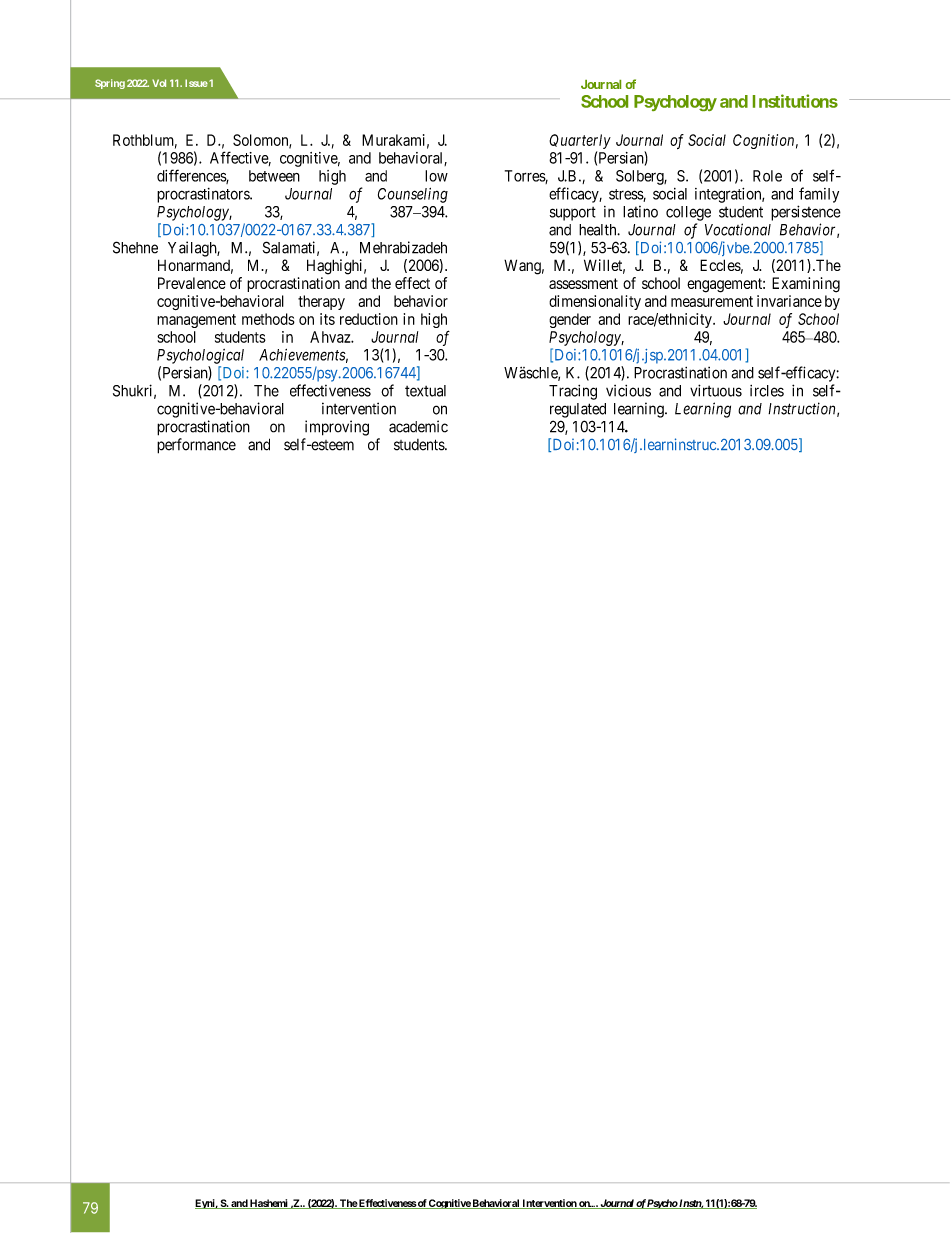 The width and height of the image is (952, 1233). What do you see at coordinates (819, 195) in the image?
I see `family` at bounding box center [819, 195].
